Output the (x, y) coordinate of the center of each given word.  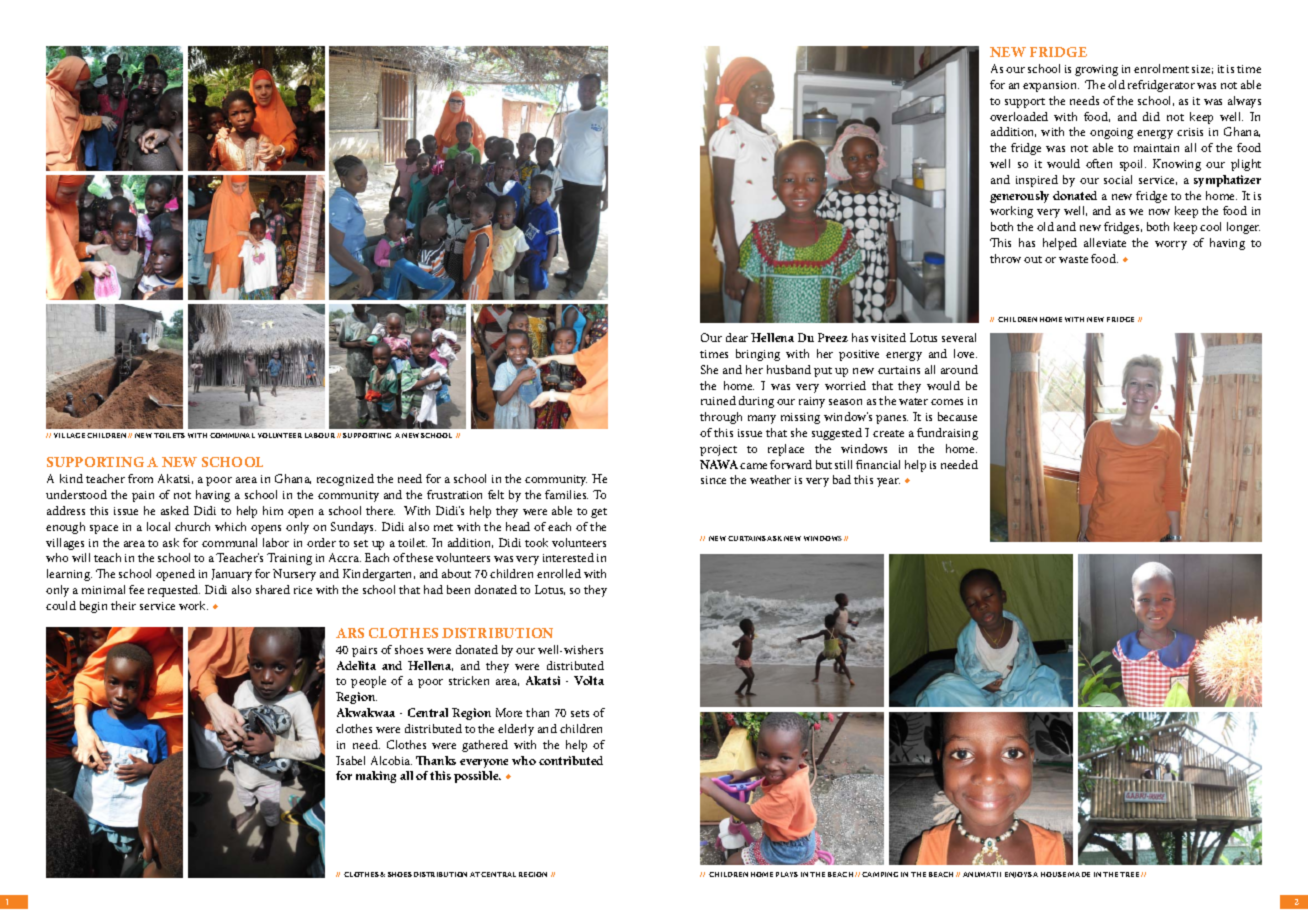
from (140, 478)
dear (737, 337)
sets (580, 713)
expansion (1051, 86)
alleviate (1105, 242)
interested (568, 557)
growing (1096, 70)
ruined (718, 400)
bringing (758, 355)
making (376, 777)
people (368, 682)
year (888, 482)
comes (947, 402)
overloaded (1019, 116)
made (1079, 874)
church (192, 526)
